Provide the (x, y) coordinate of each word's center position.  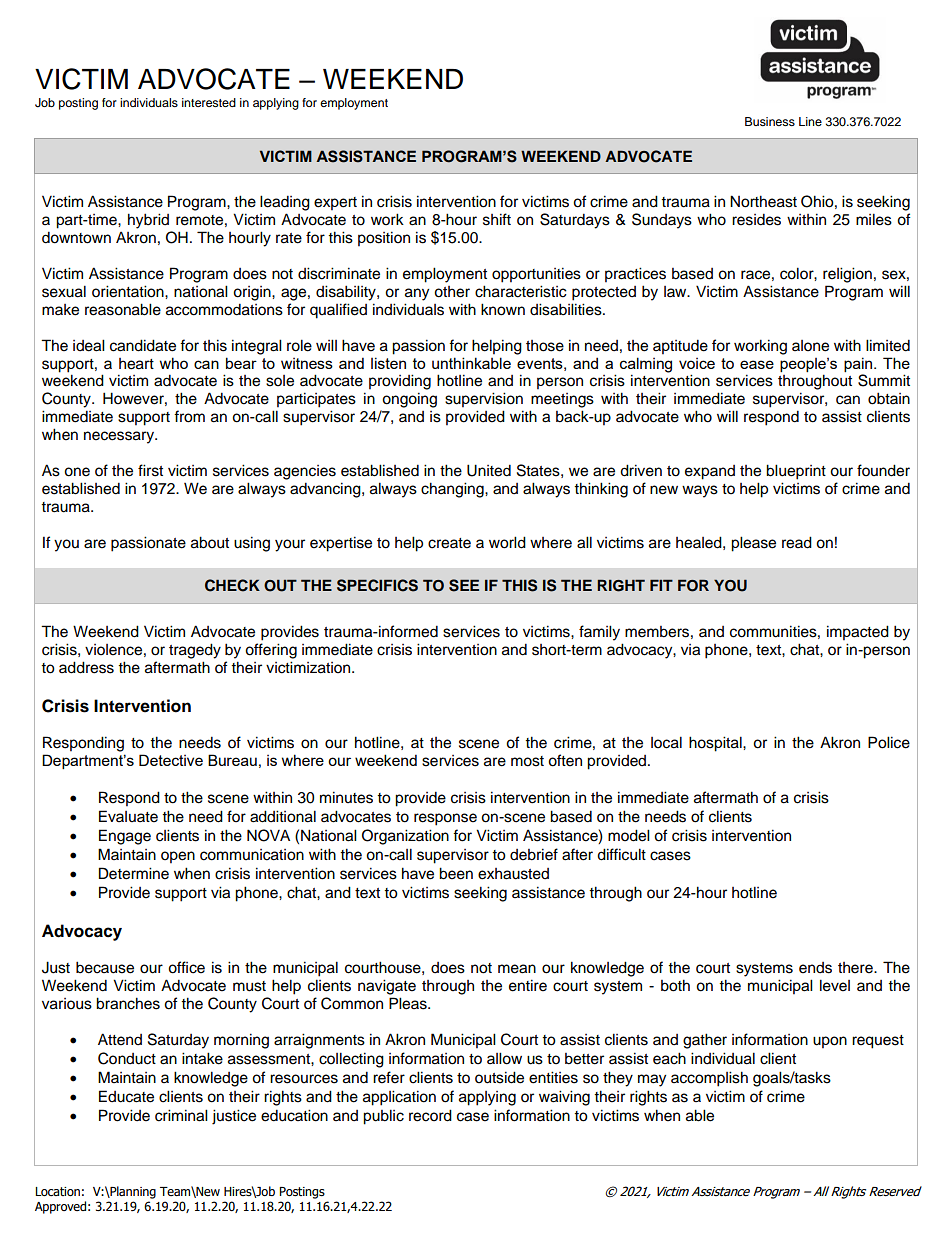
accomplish (709, 1079)
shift (497, 219)
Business (770, 121)
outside (499, 1077)
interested (209, 102)
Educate (126, 1096)
